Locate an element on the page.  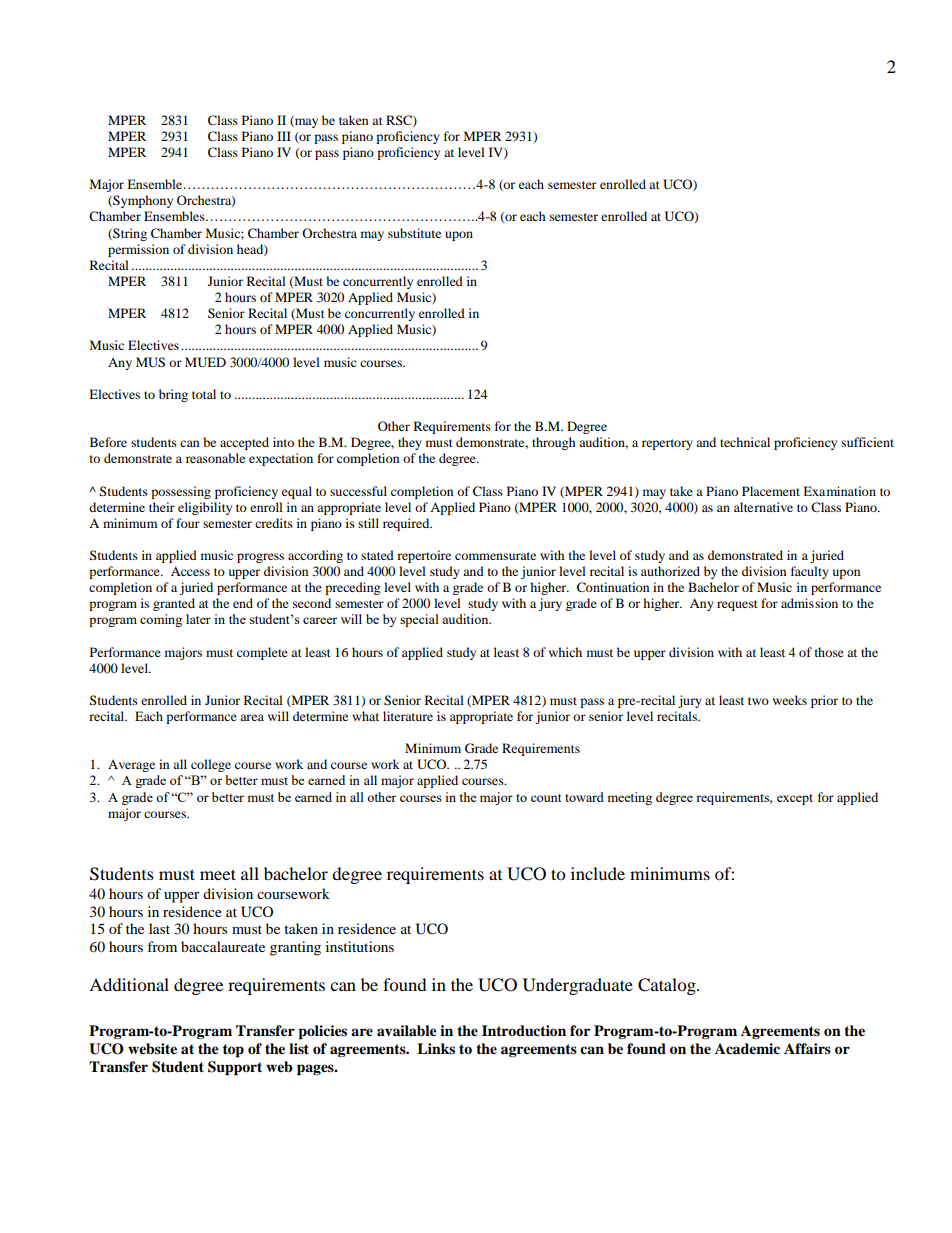
Symphony is located at coordinates (142, 201).
